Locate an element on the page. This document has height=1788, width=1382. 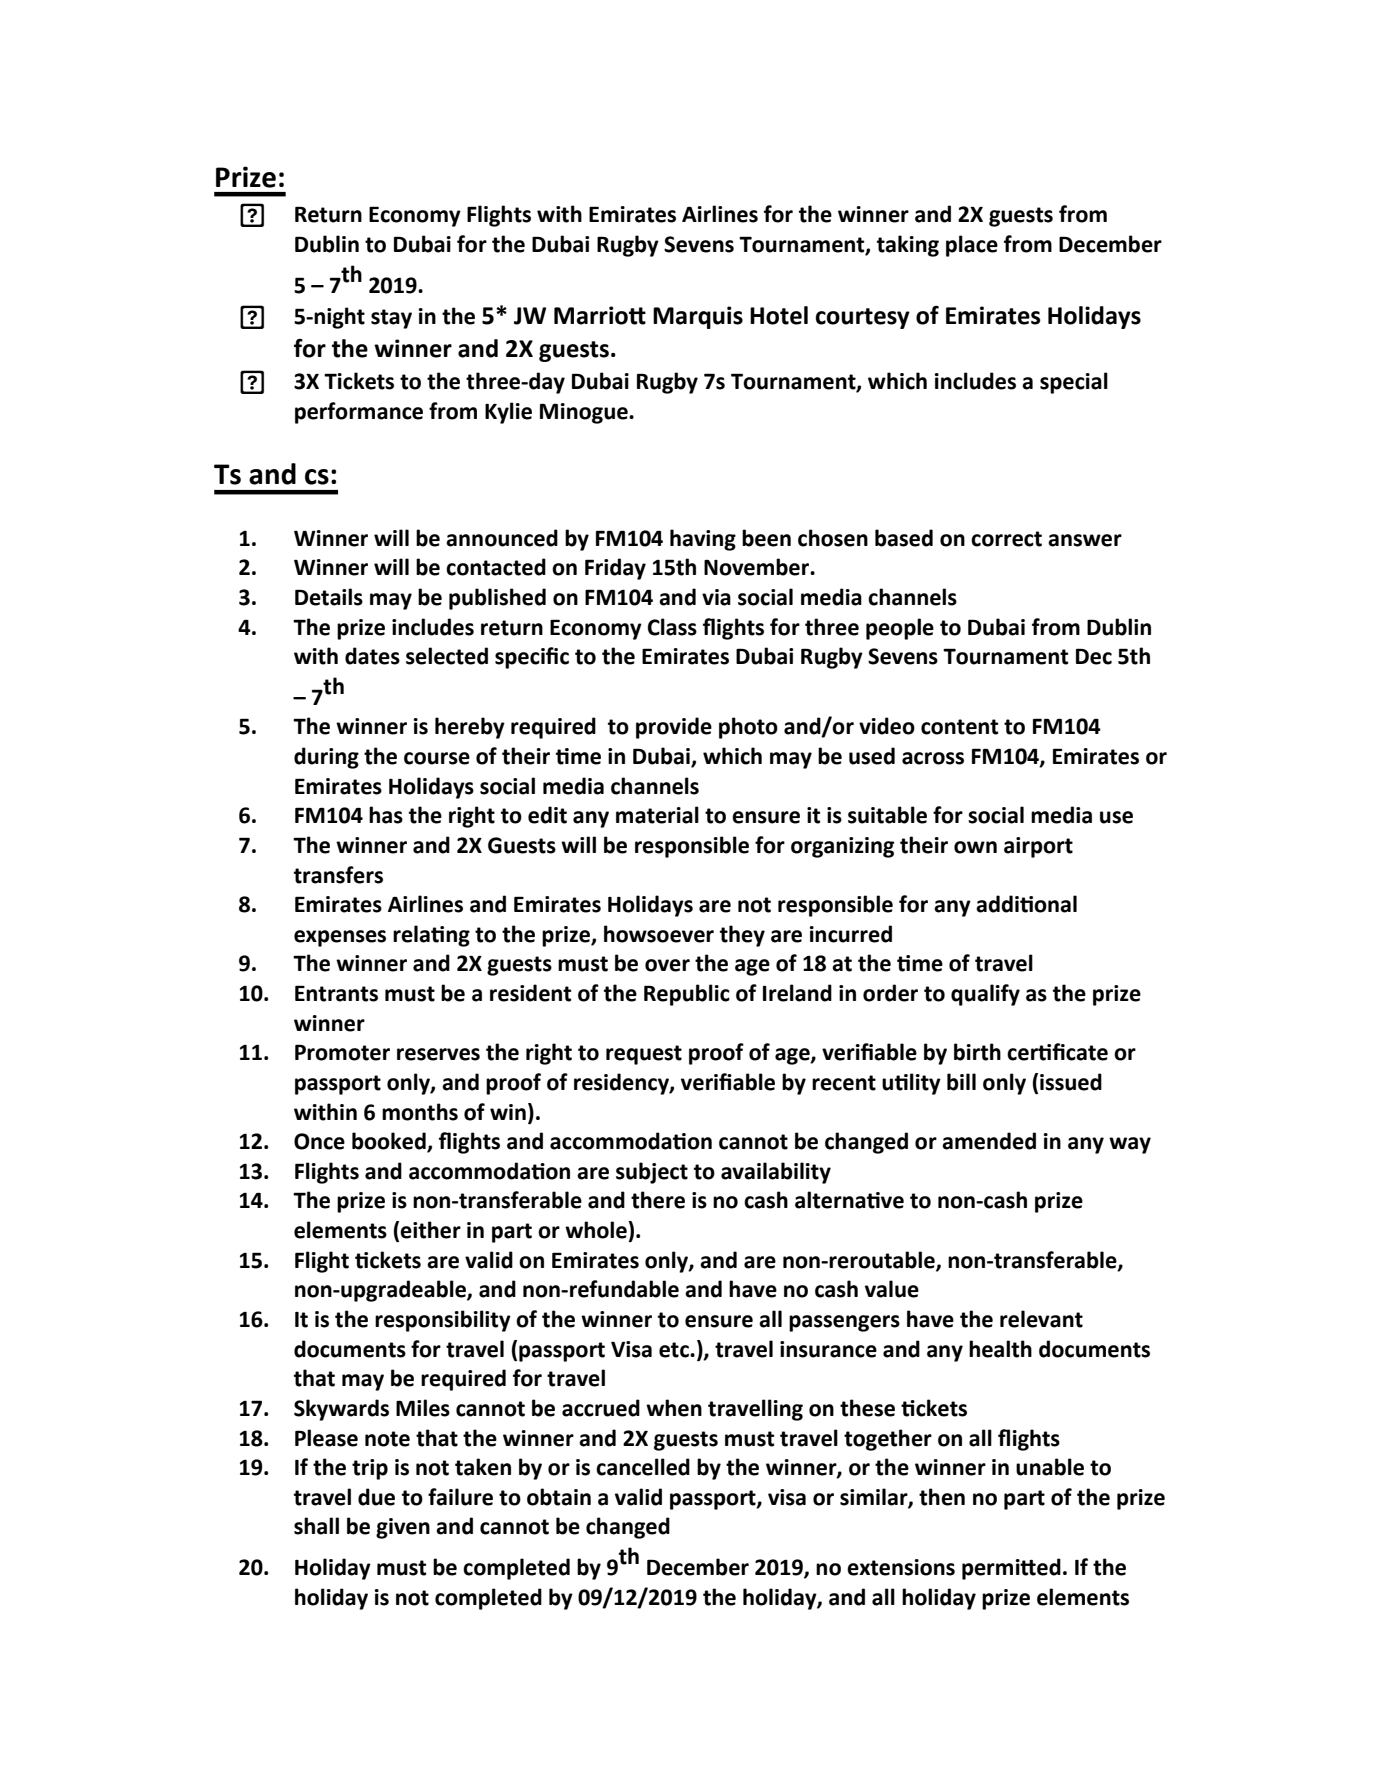
stay is located at coordinates (391, 319).
